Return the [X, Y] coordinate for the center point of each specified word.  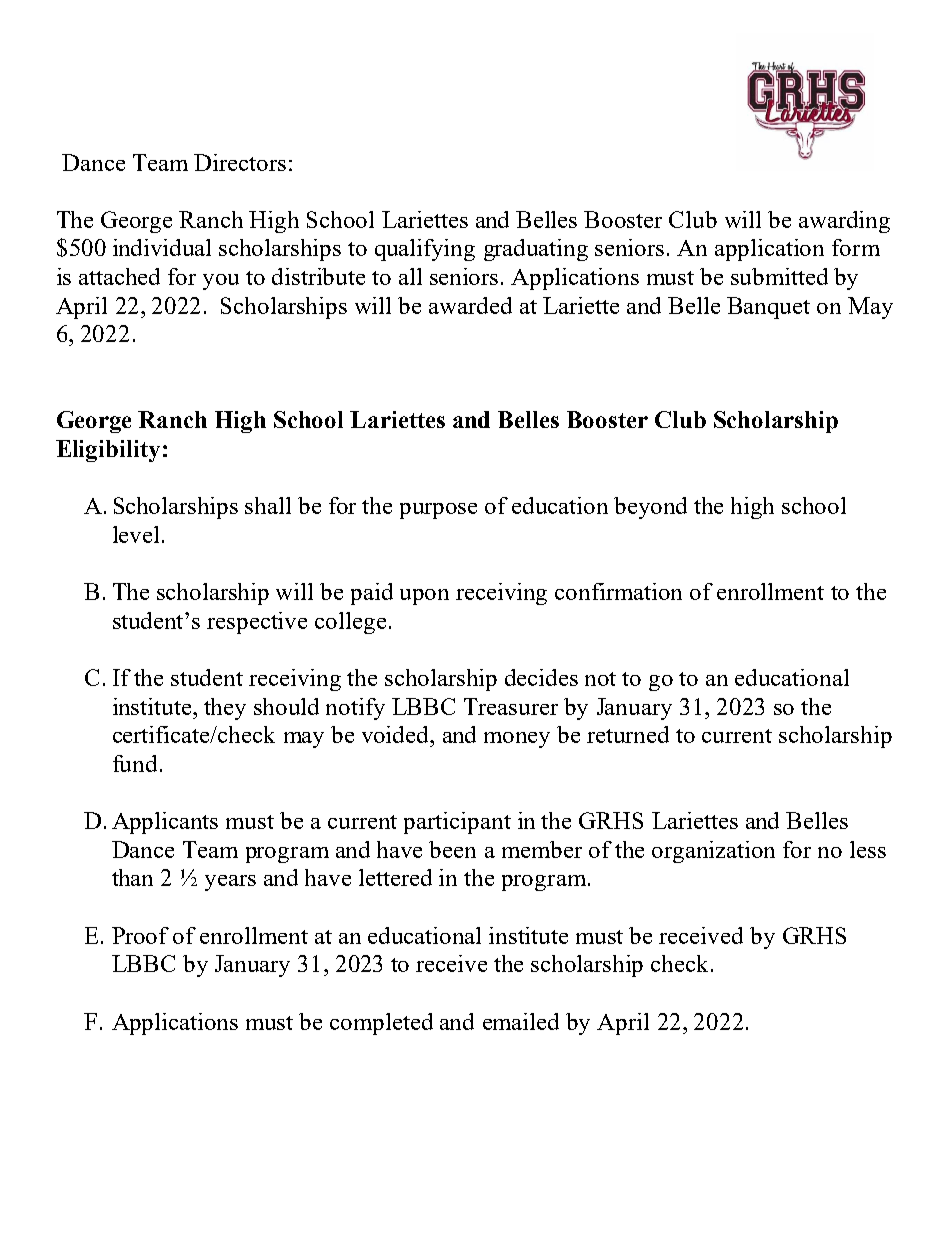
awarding [844, 222]
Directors [240, 162]
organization [713, 852]
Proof [140, 935]
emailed [521, 1021]
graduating [536, 250]
